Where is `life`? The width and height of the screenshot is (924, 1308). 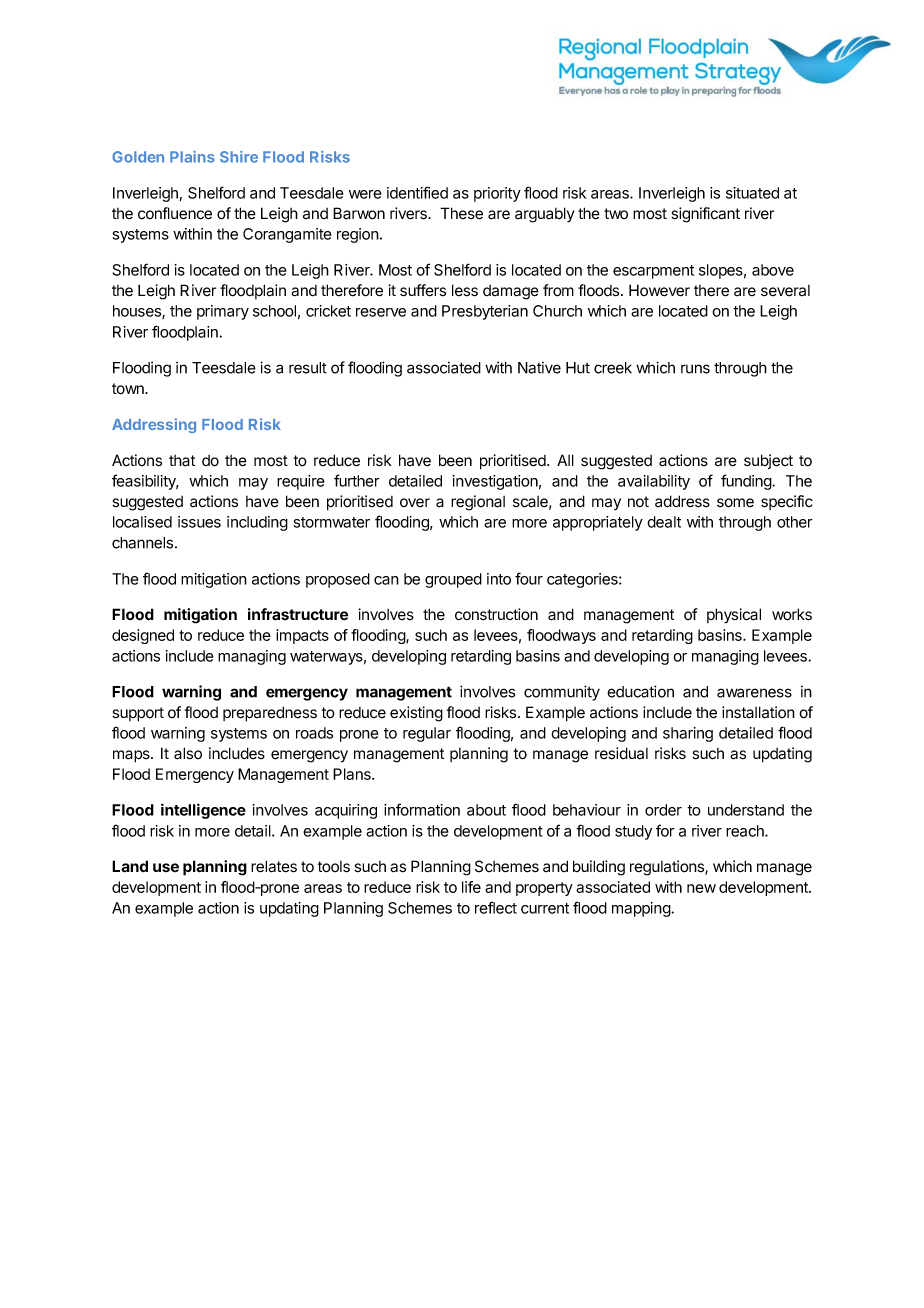
life is located at coordinates (471, 887).
